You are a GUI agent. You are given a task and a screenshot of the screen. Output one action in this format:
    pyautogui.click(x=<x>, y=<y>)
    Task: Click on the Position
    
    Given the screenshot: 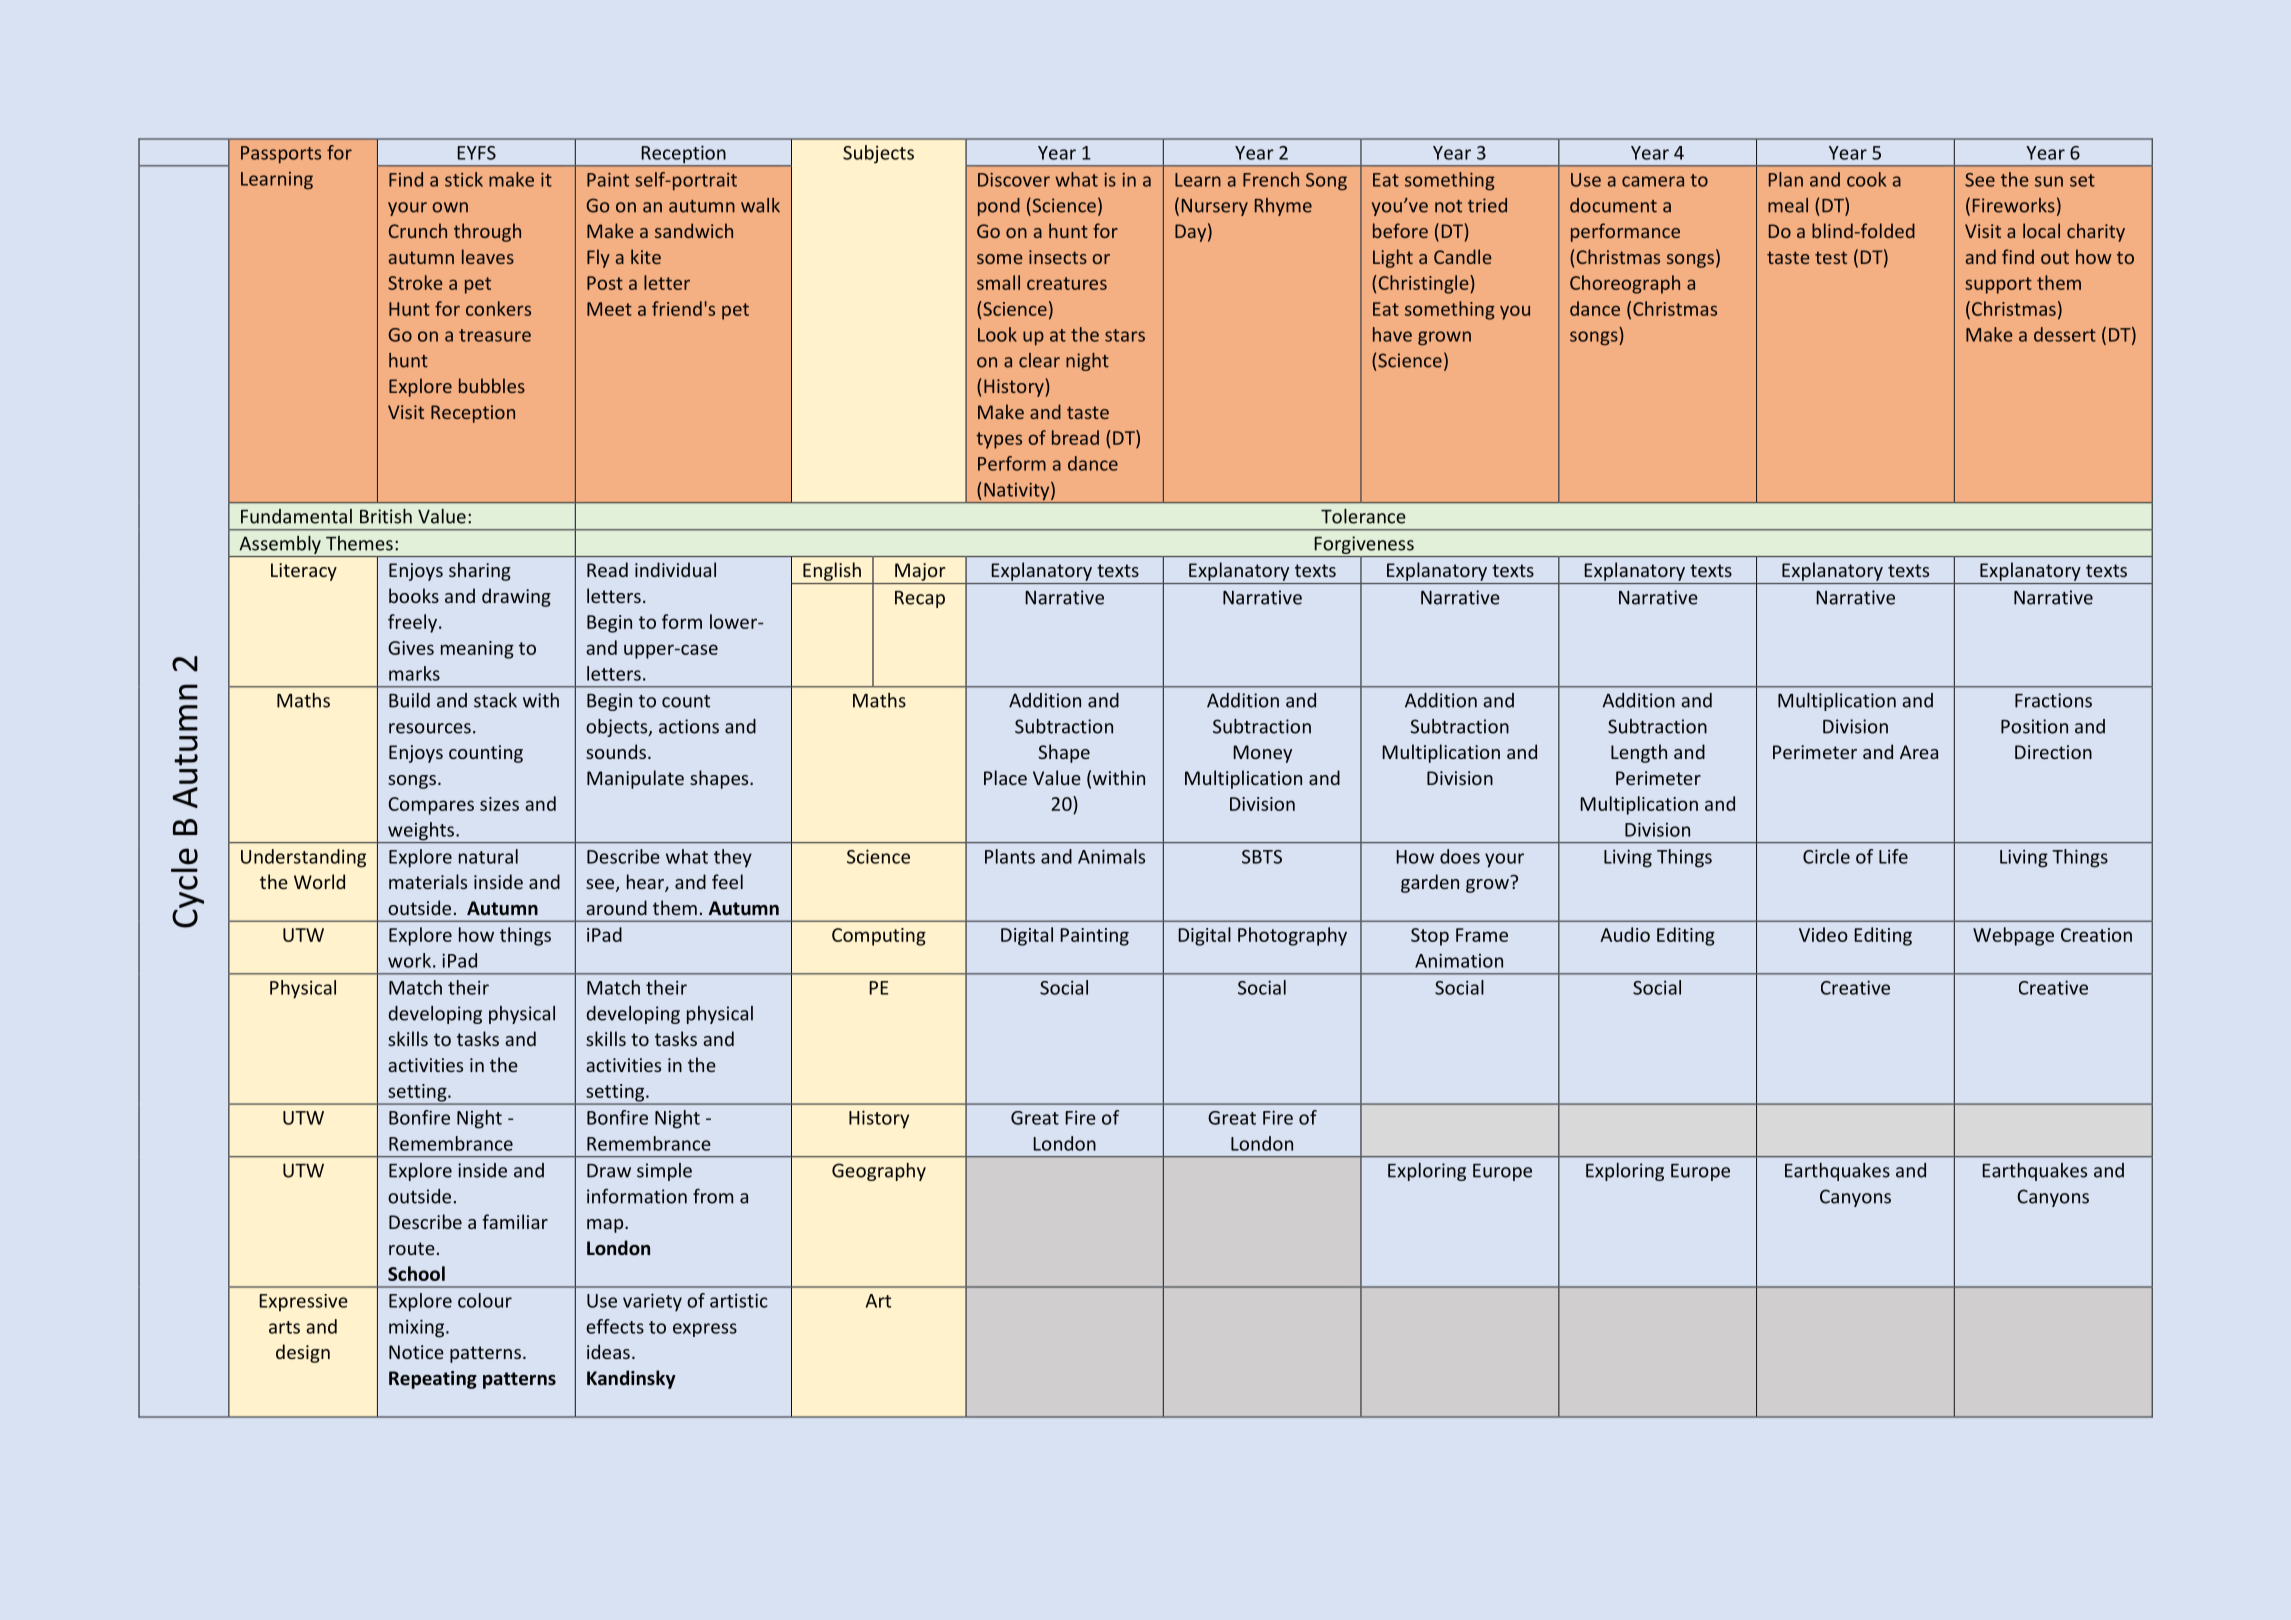 What is the action you would take?
    pyautogui.click(x=2034, y=726)
